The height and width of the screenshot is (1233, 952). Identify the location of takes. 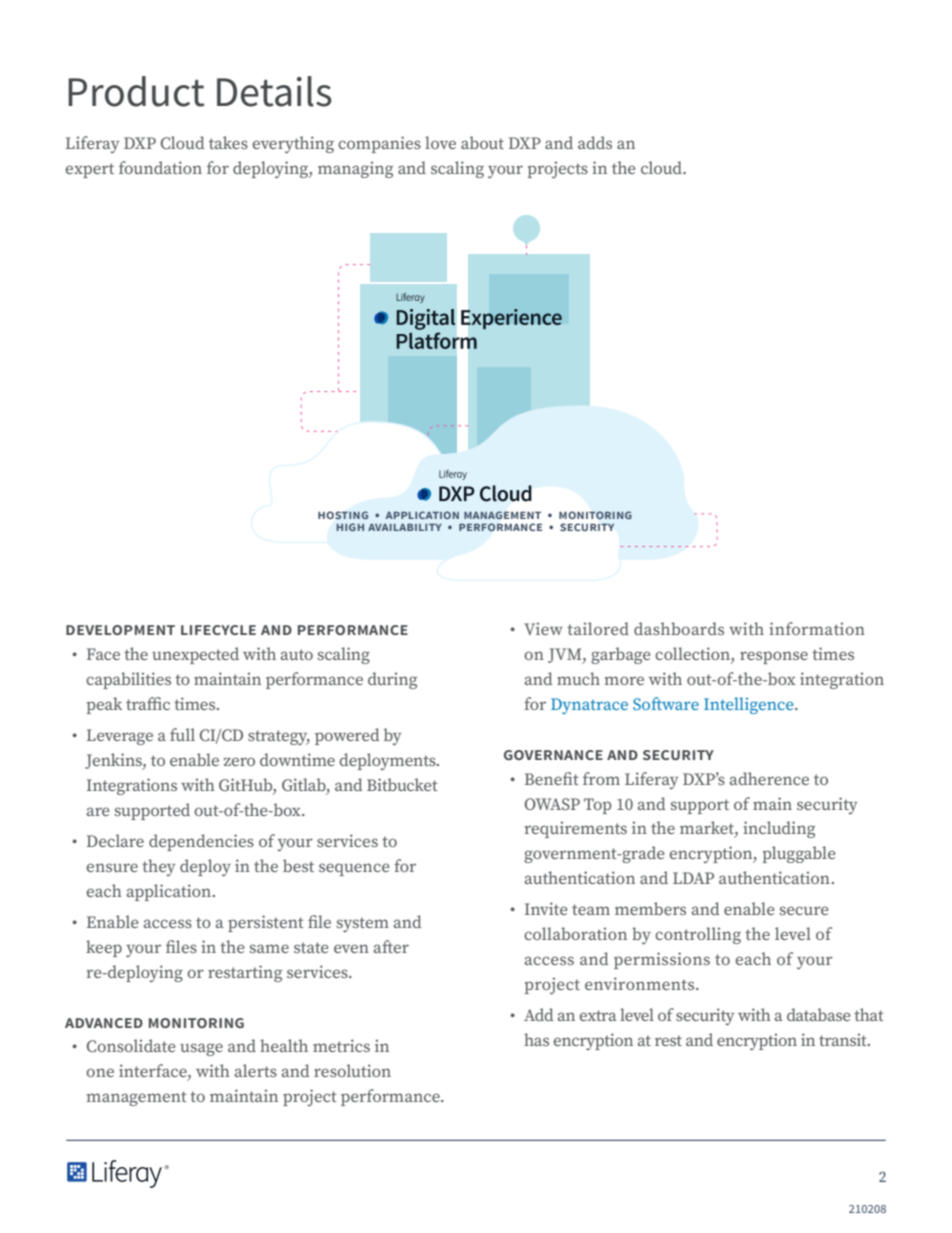
(228, 142).
